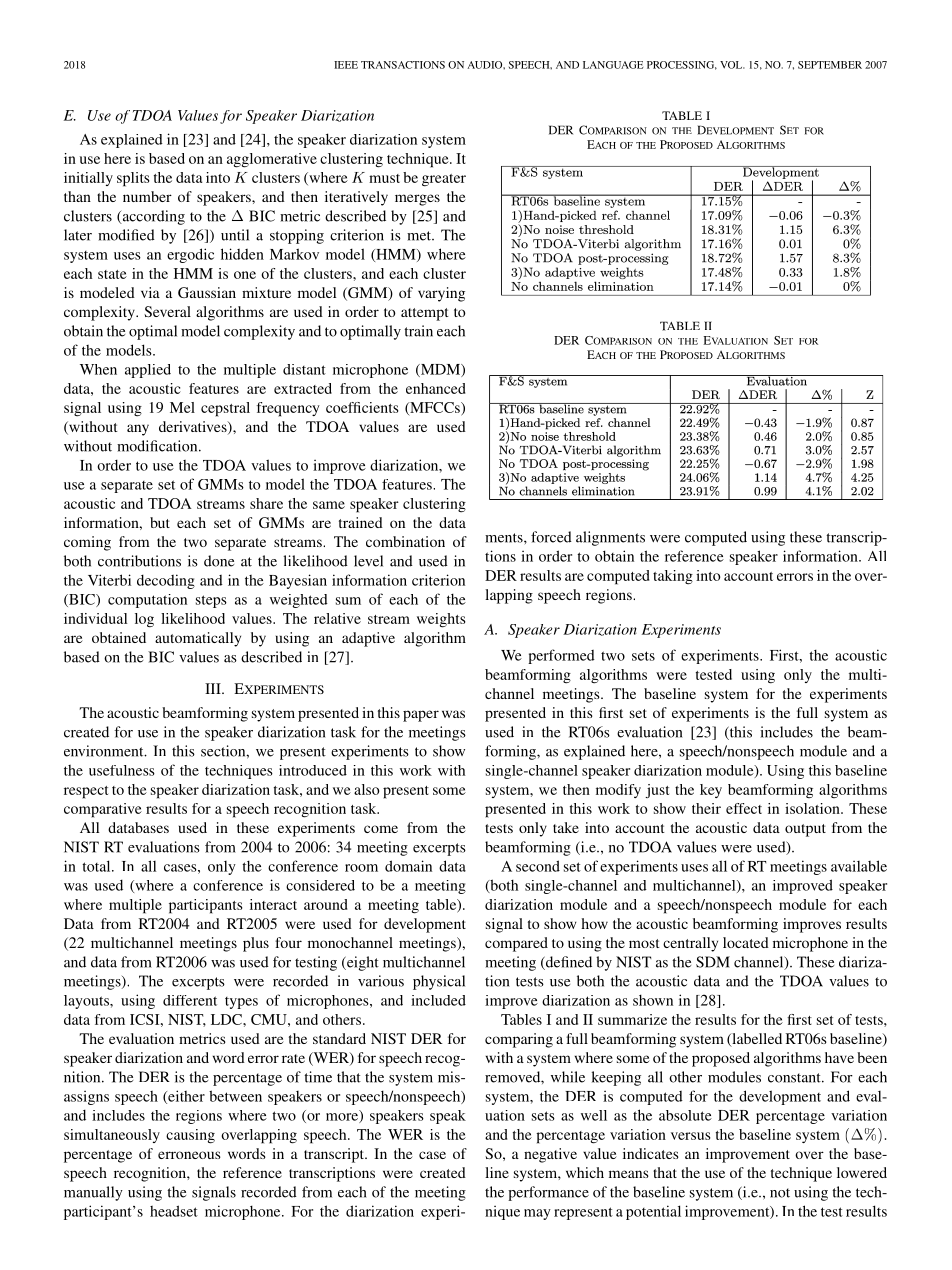 This screenshot has width=952, height=1270. What do you see at coordinates (561, 656) in the screenshot?
I see `performed` at bounding box center [561, 656].
